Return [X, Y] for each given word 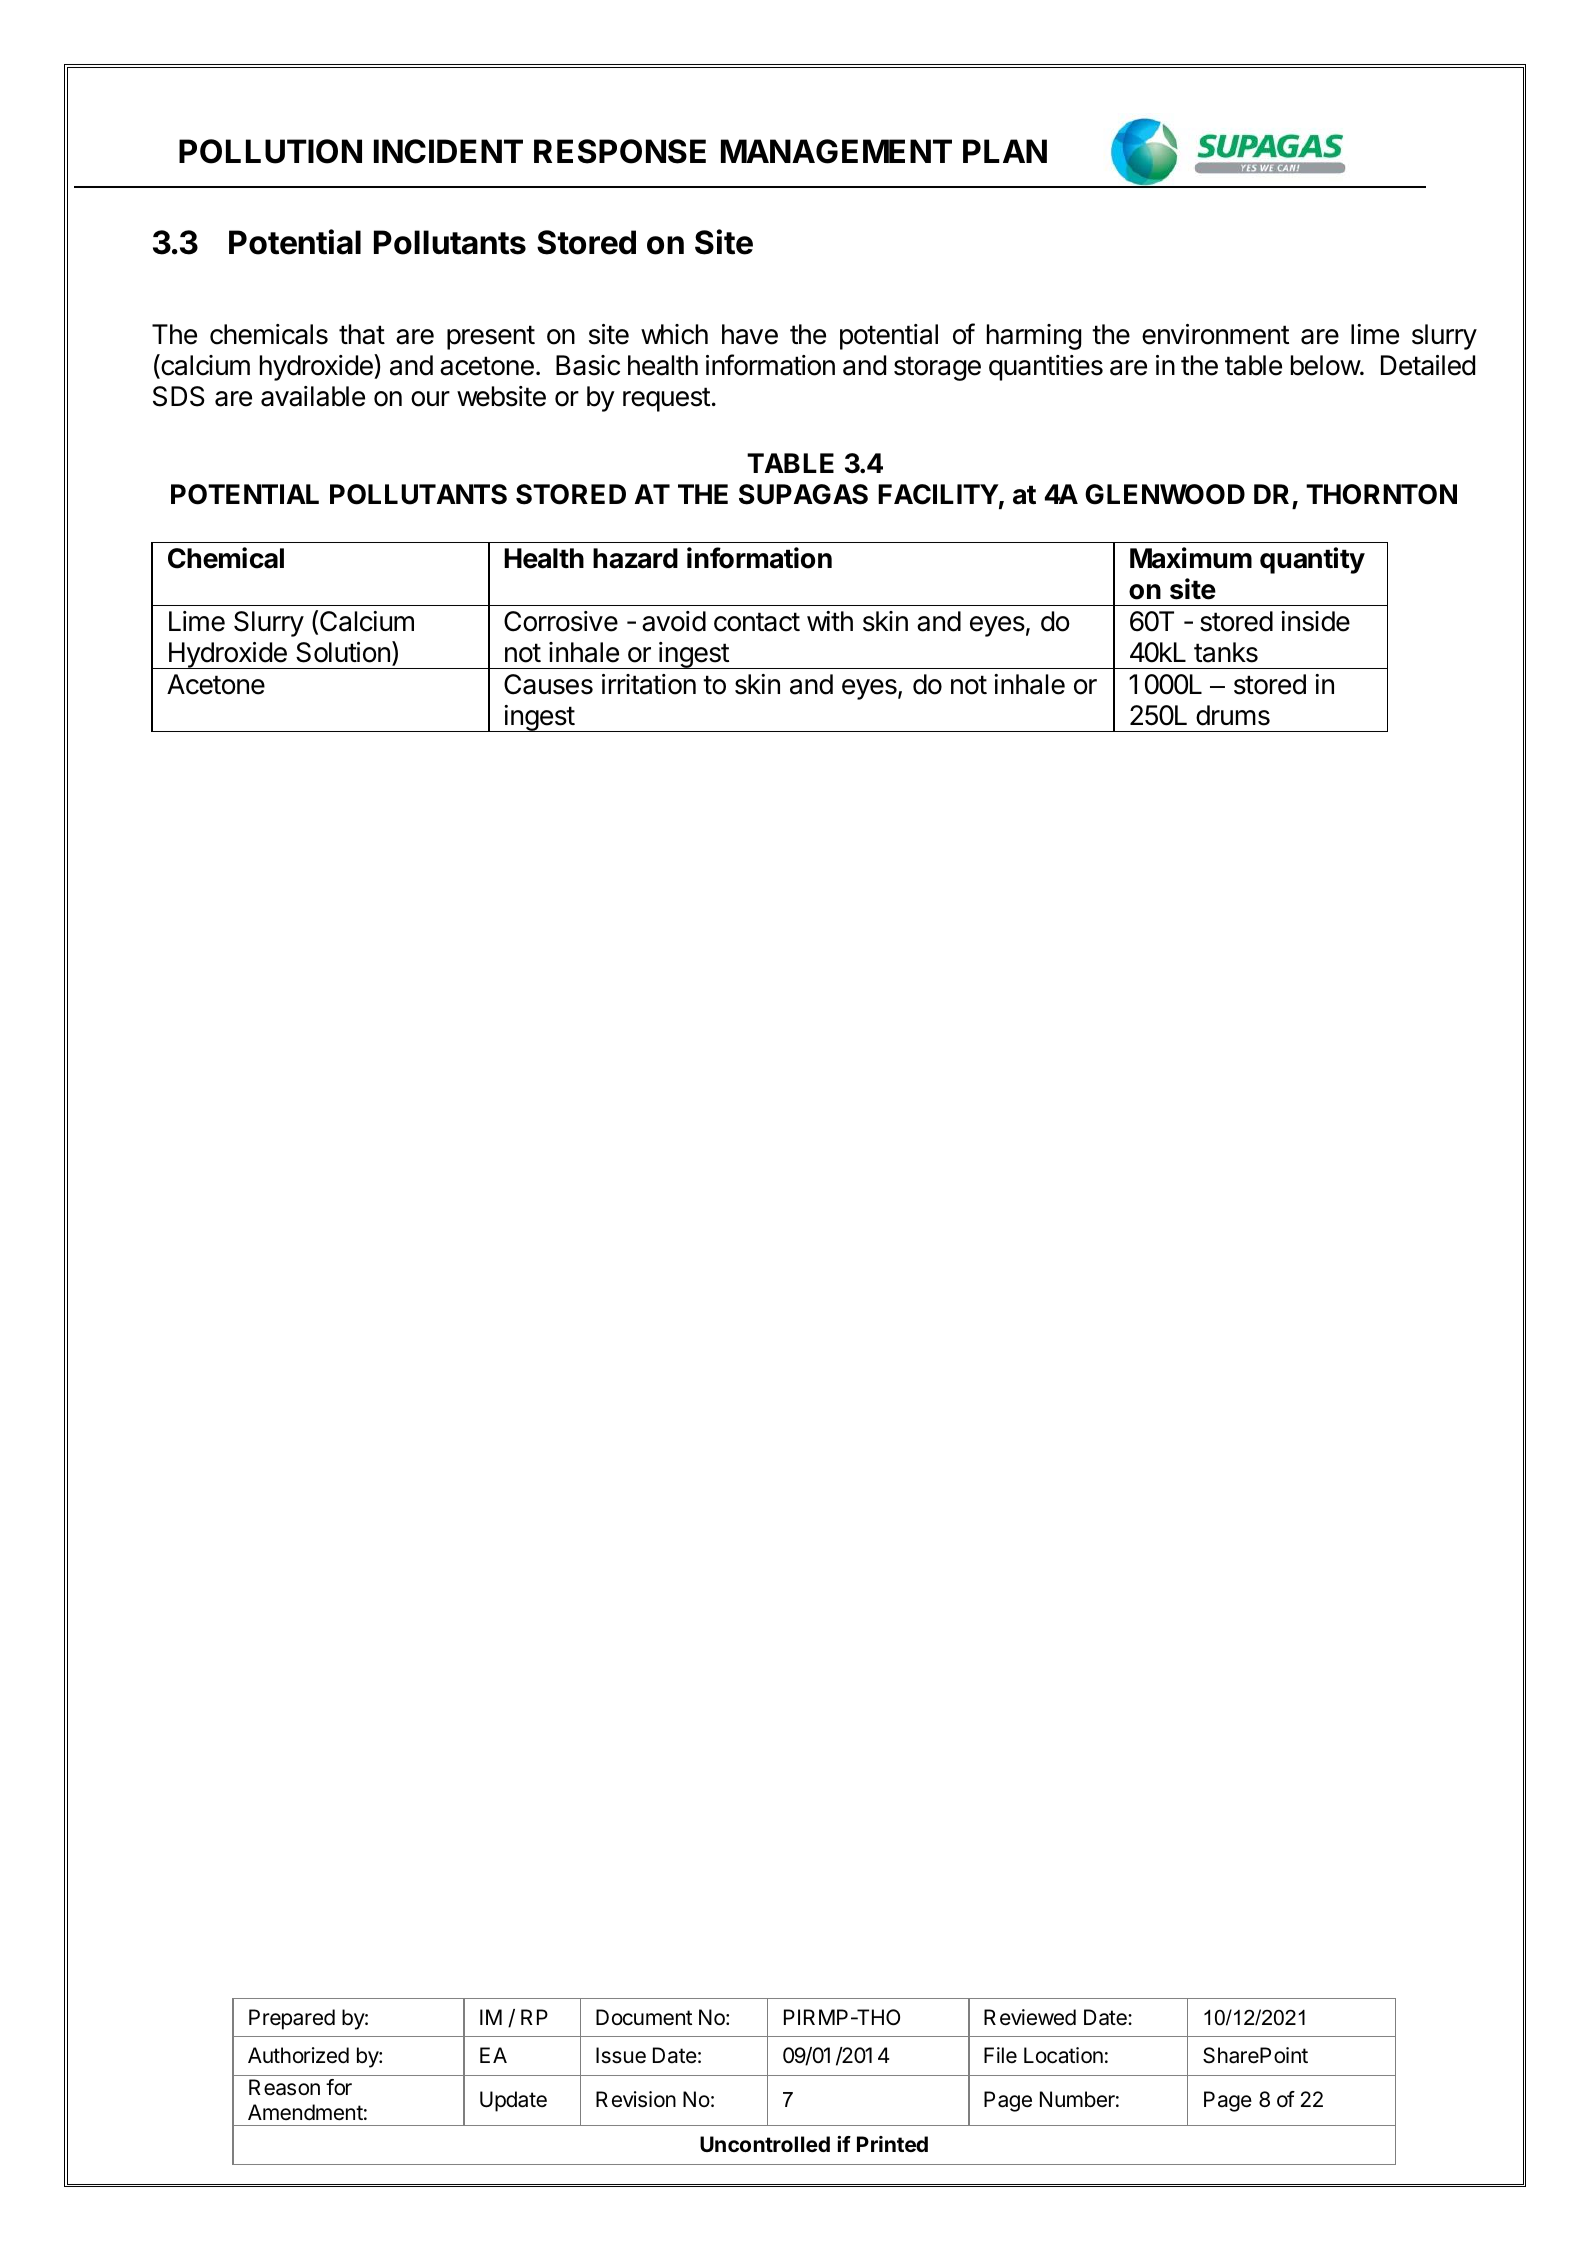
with [830, 621]
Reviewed [1030, 2017]
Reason [284, 2087]
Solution [343, 652]
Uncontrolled [765, 2144]
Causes [548, 684]
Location [1063, 2055]
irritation [649, 684]
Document [644, 2017]
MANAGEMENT [836, 151]
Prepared [292, 2019]
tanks [1226, 652]
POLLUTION [270, 151]
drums [1233, 715]
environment [1215, 334]
